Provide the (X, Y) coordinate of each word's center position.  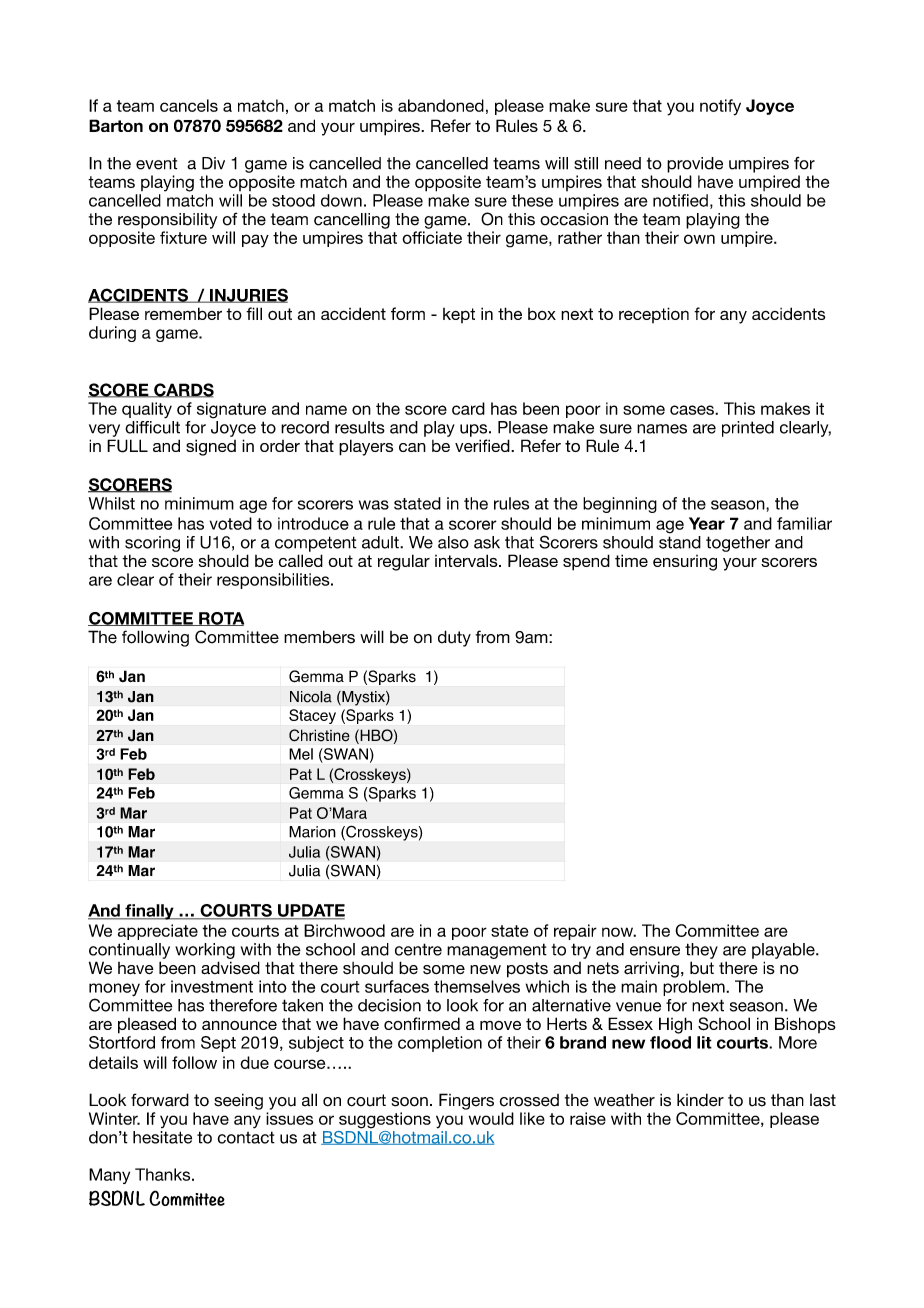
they (701, 951)
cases (693, 410)
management (497, 951)
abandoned (441, 105)
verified (483, 445)
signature (231, 410)
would (491, 1118)
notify (720, 107)
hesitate (162, 1137)
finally (149, 912)
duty (454, 638)
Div (213, 163)
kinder (700, 1100)
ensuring (685, 563)
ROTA (220, 619)
